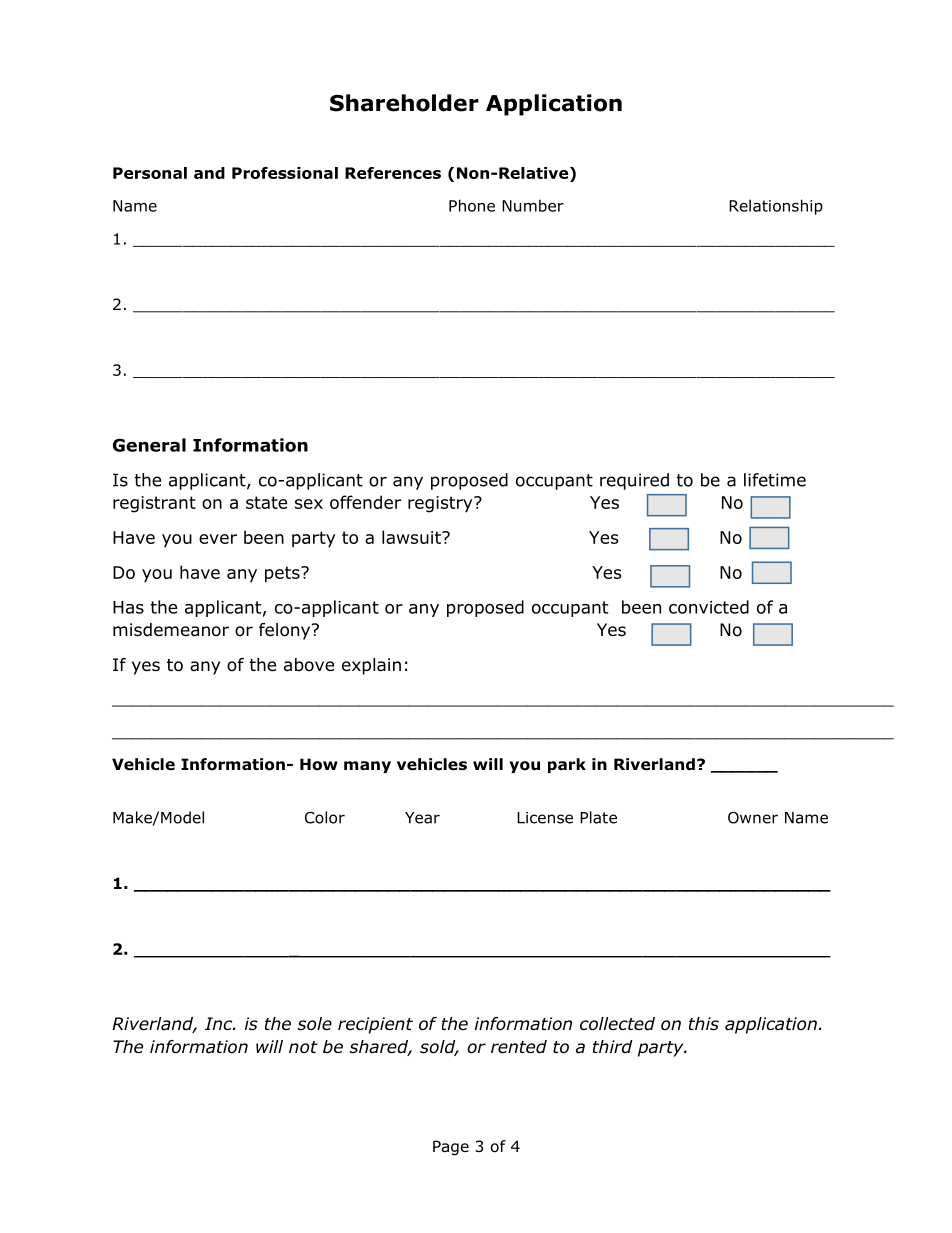 This screenshot has height=1233, width=952. What do you see at coordinates (404, 103) in the screenshot?
I see `Shareholder` at bounding box center [404, 103].
